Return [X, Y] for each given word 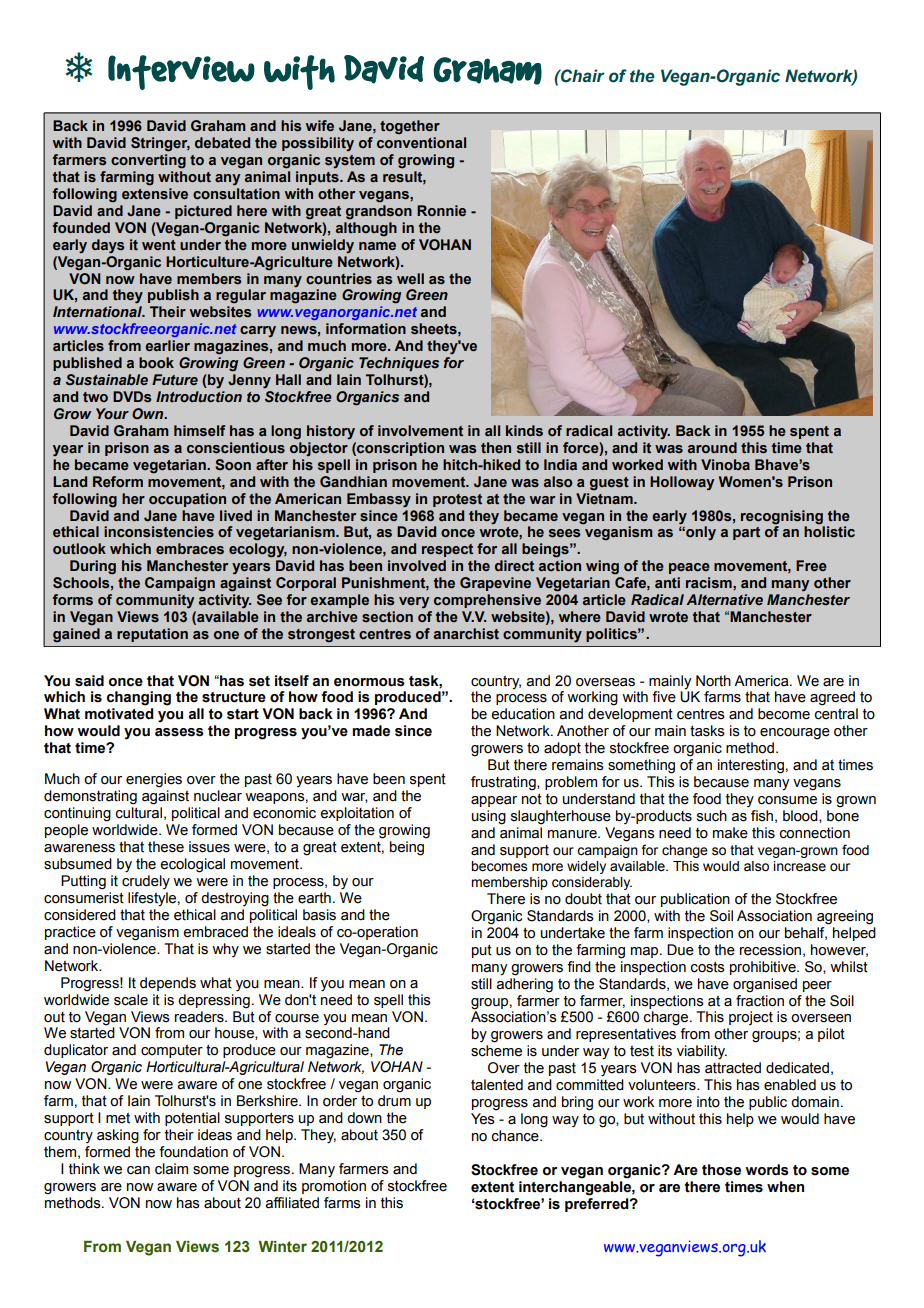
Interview [181, 72]
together [410, 127]
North [713, 681]
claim [171, 1169]
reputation [152, 635]
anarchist [466, 633]
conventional [421, 143]
